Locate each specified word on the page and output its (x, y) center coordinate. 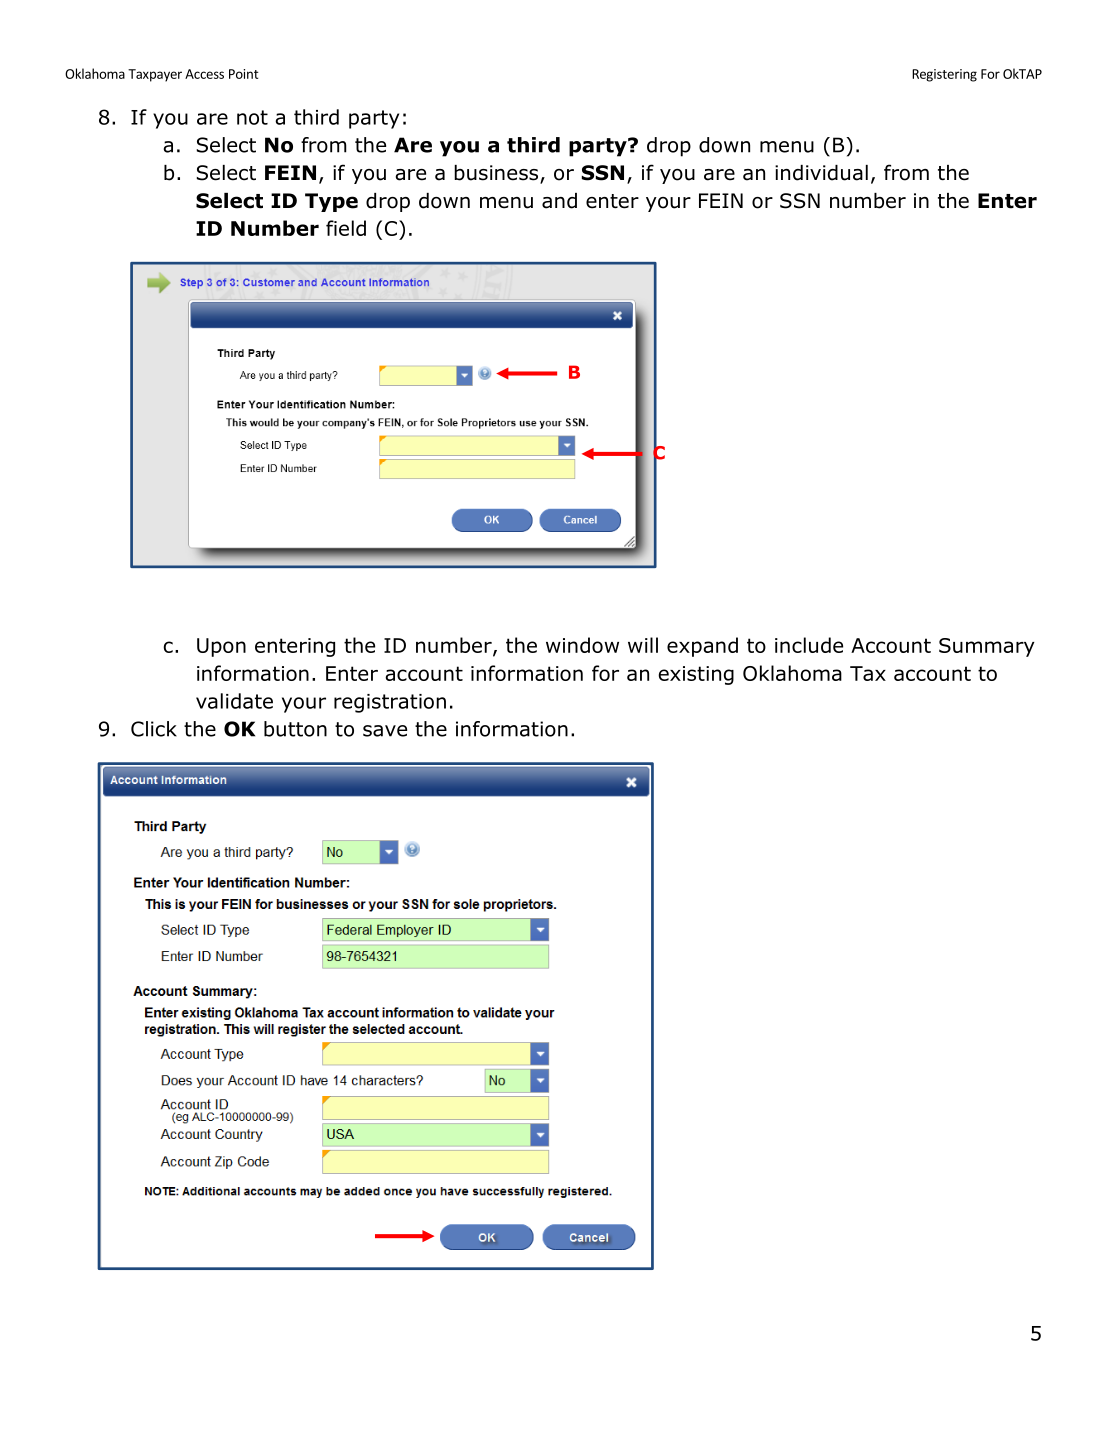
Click (154, 729)
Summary (987, 647)
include (809, 645)
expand (702, 647)
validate (234, 701)
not (252, 117)
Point (244, 74)
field (346, 228)
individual (821, 173)
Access (204, 74)
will (643, 645)
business (497, 174)
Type (331, 202)
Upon (221, 647)
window (582, 645)
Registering (944, 75)
